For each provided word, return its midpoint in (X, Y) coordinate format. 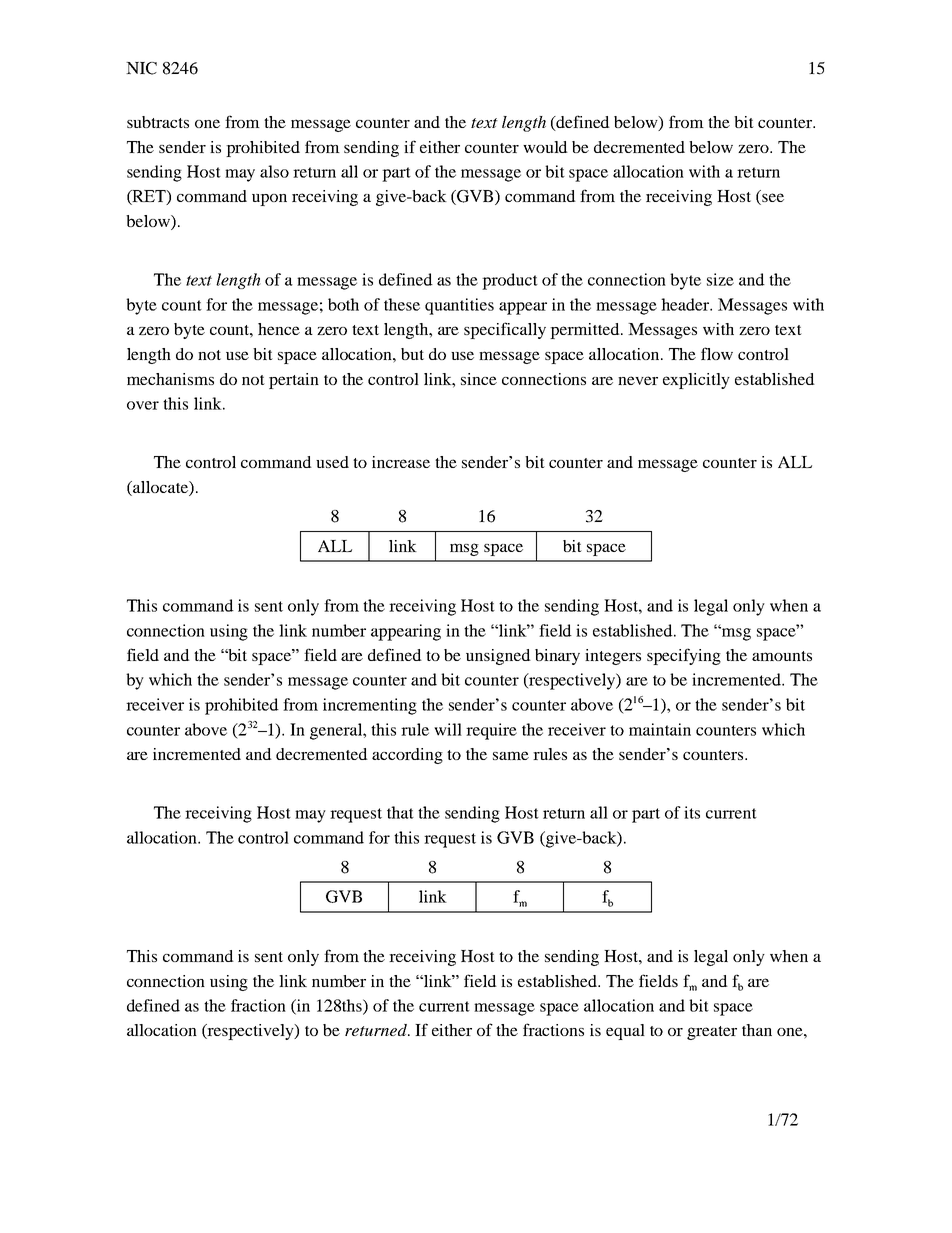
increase (401, 462)
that (400, 812)
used (332, 462)
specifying (684, 656)
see (772, 199)
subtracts (158, 122)
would (545, 147)
